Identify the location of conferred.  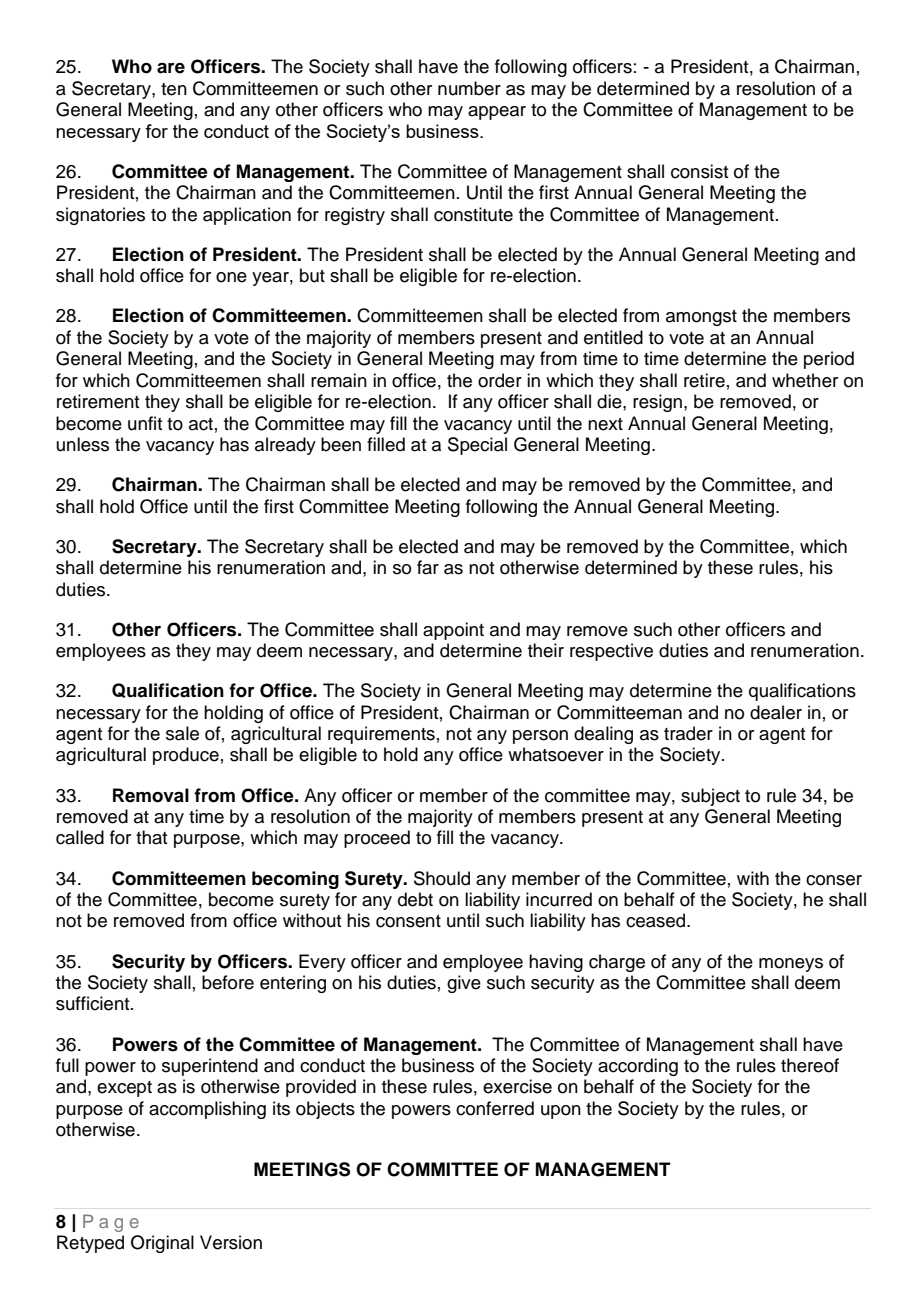
(495, 1108).
